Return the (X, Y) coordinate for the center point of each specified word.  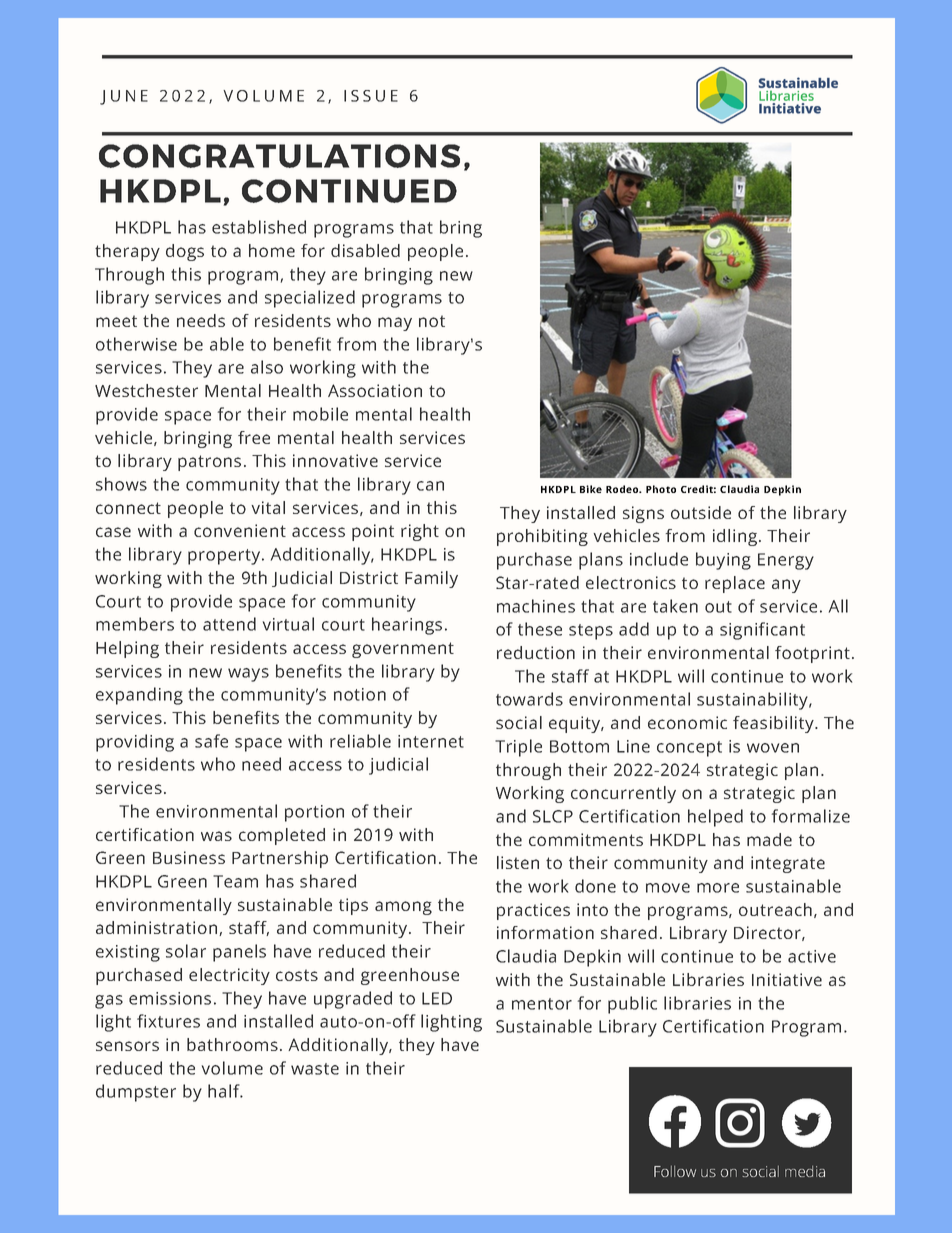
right (420, 532)
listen (518, 862)
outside (701, 512)
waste (315, 1069)
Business (189, 857)
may (395, 324)
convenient (240, 530)
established (259, 227)
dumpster (136, 1093)
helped (715, 818)
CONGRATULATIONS (279, 156)
